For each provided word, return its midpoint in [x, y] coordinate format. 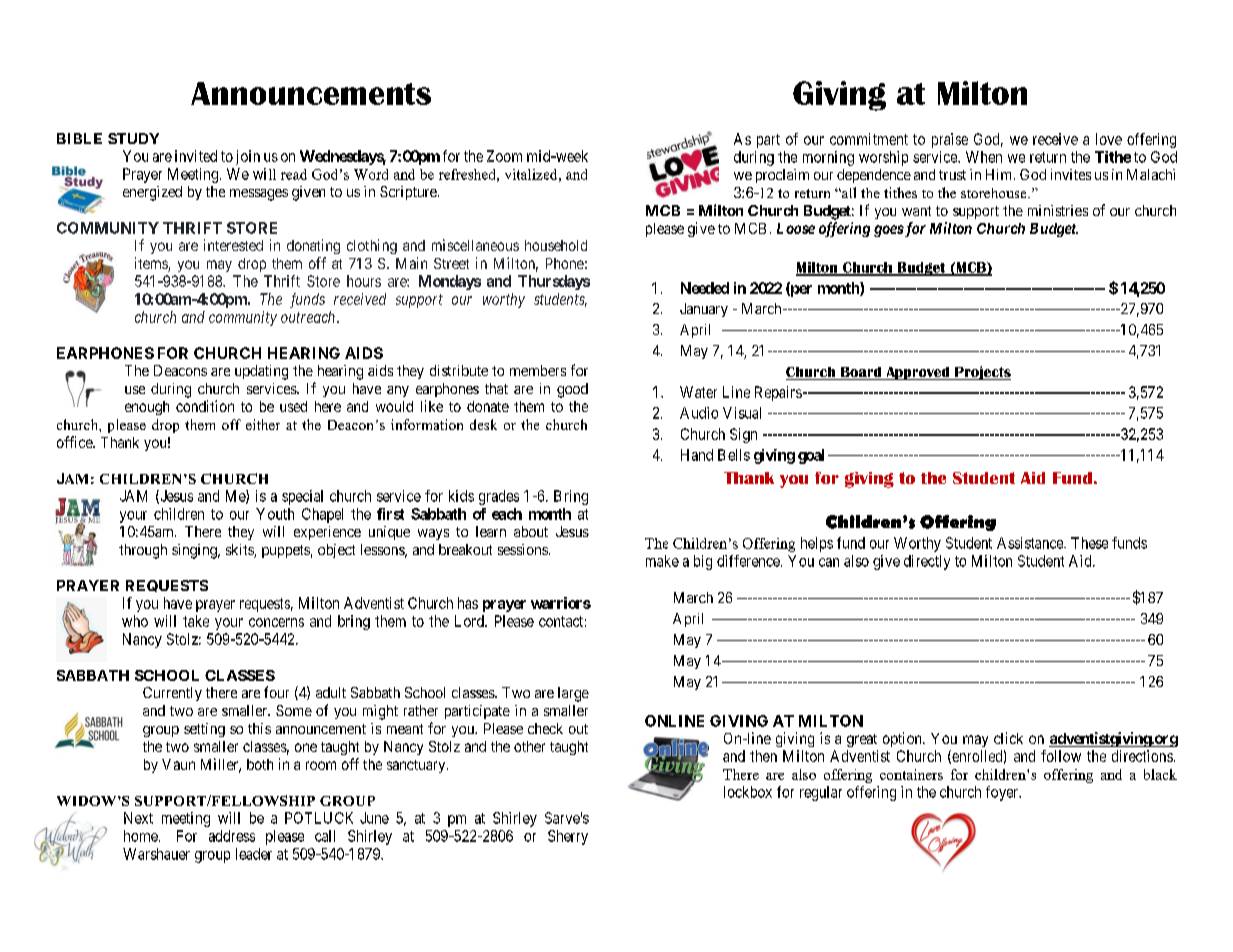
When [984, 157]
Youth [275, 514]
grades [499, 497]
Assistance [1031, 543]
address [232, 836]
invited [196, 156]
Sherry [568, 837]
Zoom [504, 156]
